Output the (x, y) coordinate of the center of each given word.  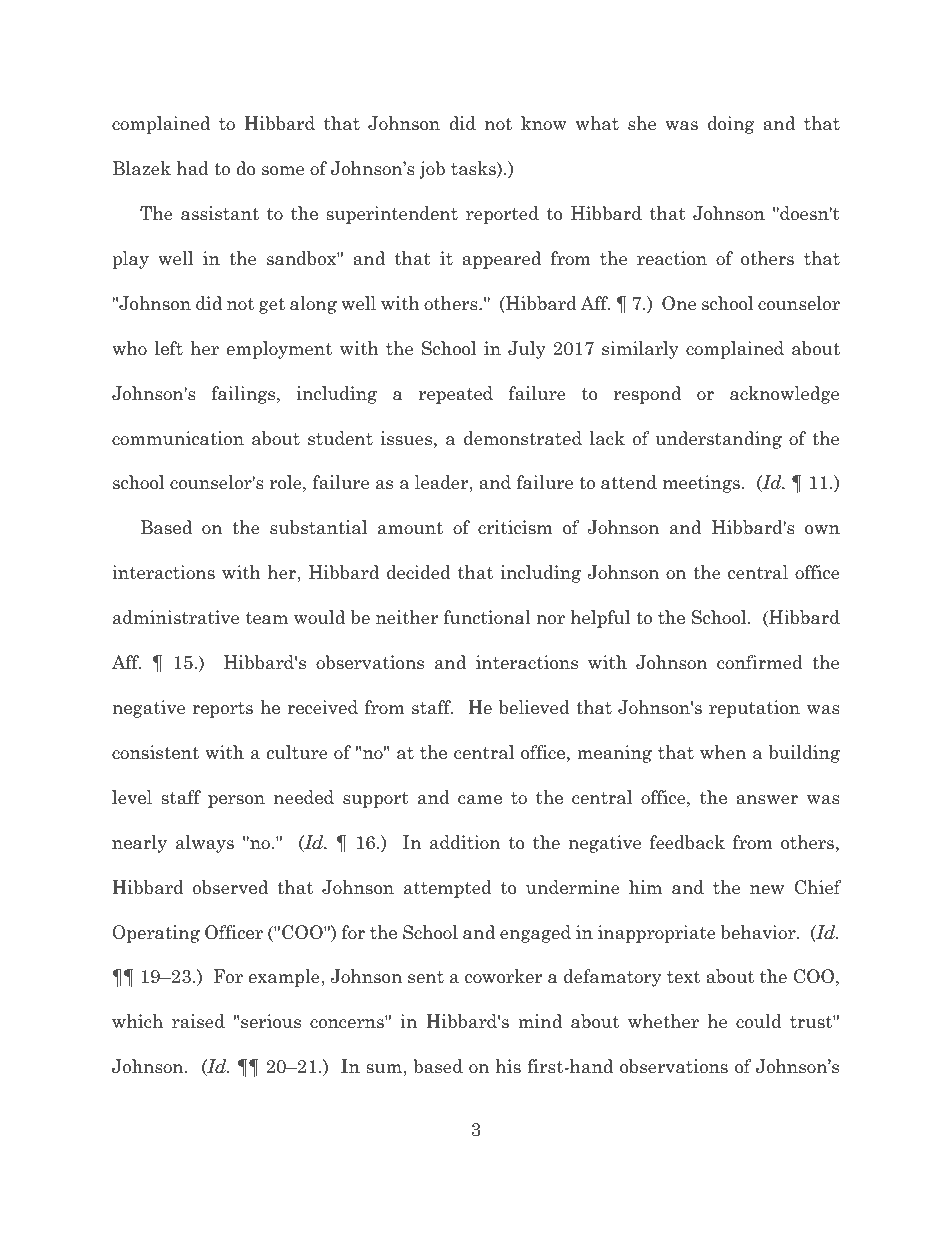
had (193, 168)
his (508, 1066)
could (759, 1021)
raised (198, 1021)
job (432, 170)
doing (731, 125)
